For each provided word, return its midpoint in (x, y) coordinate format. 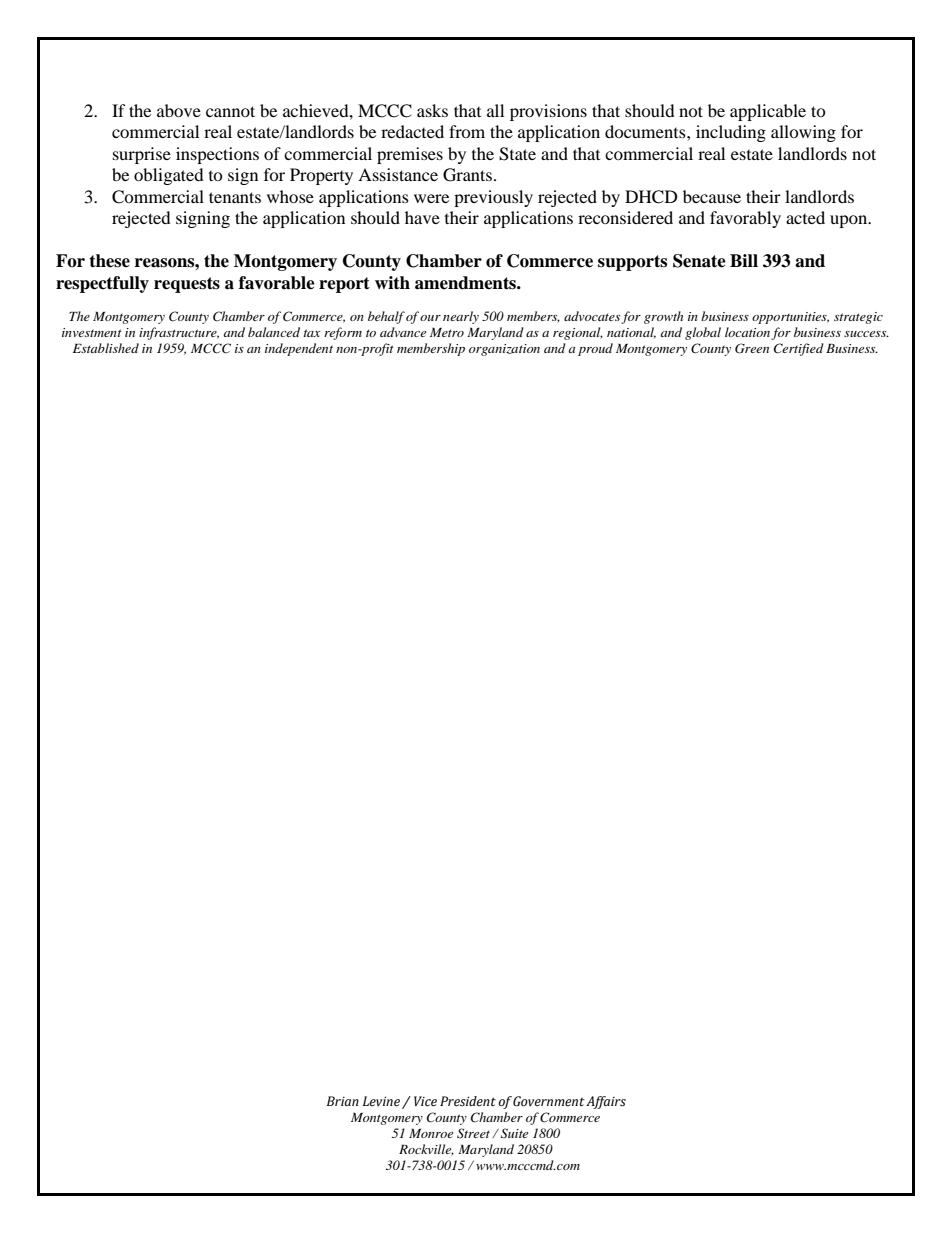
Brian (343, 1101)
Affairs (606, 1102)
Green (752, 348)
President (468, 1101)
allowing (803, 133)
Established (106, 348)
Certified (799, 349)
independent (299, 349)
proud (595, 349)
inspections (217, 155)
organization (504, 350)
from (467, 131)
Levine (381, 1101)
